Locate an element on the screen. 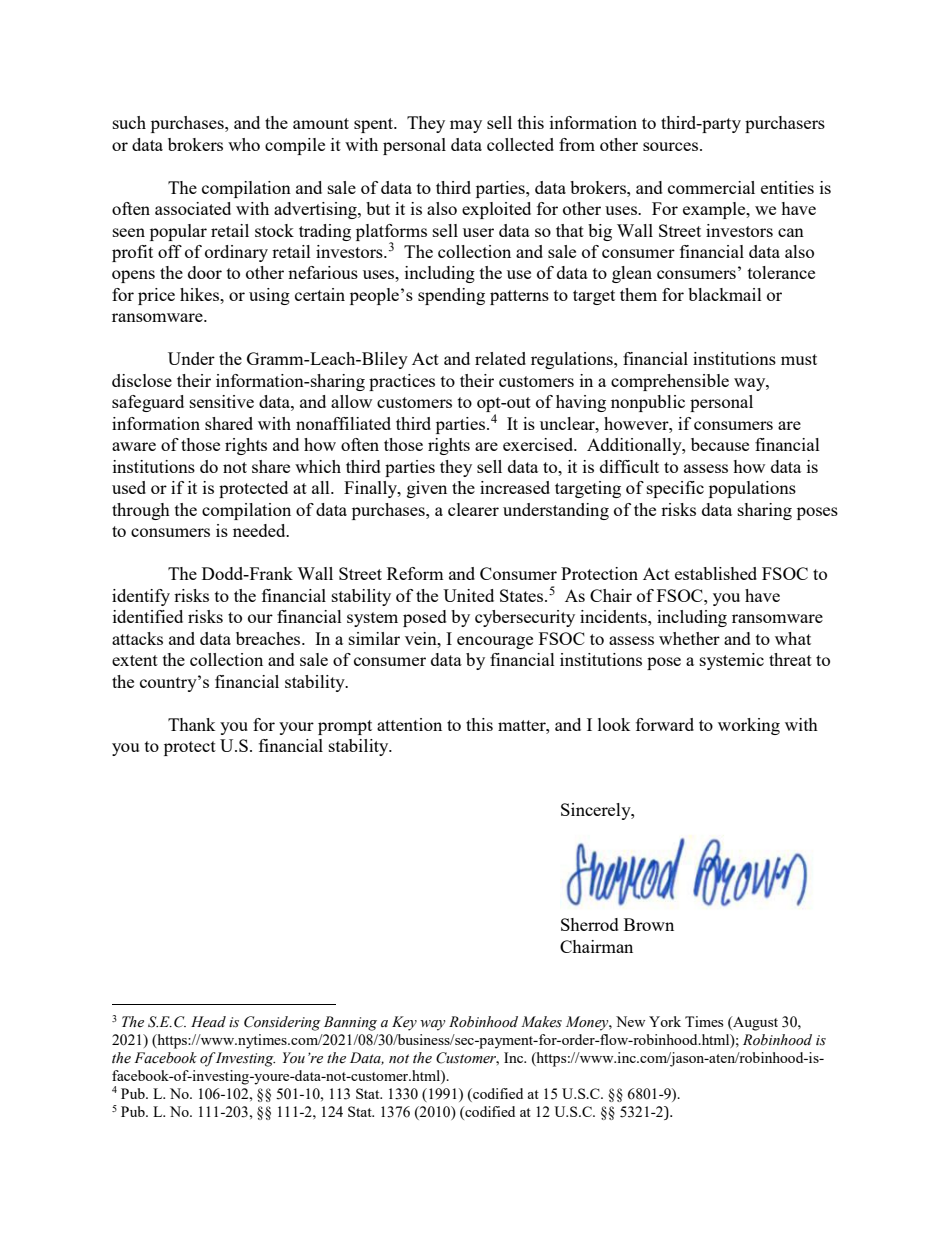  established is located at coordinates (716, 573).
